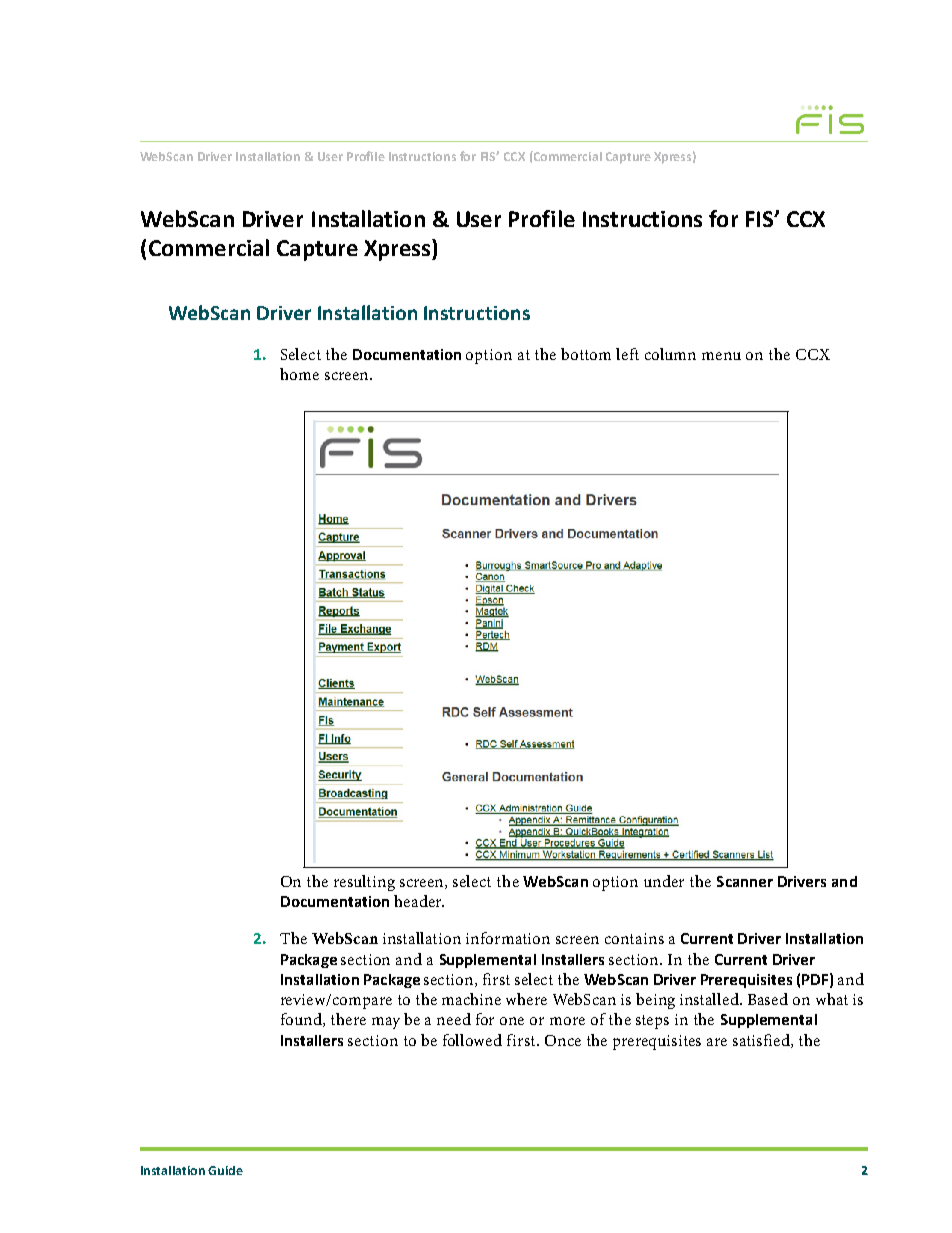 This image has width=952, height=1233. I want to click on menu, so click(721, 356).
